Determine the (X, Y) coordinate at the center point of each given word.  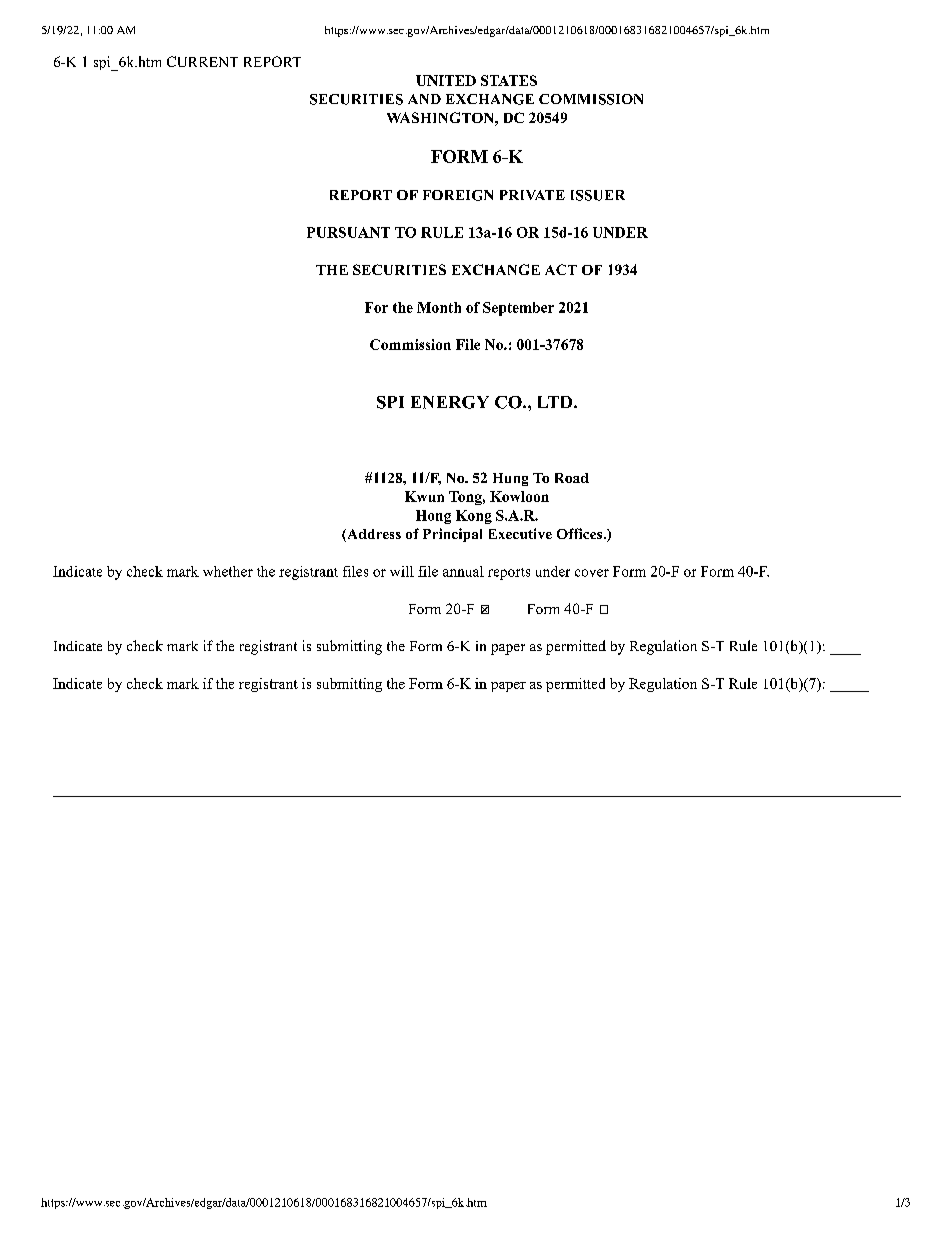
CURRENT (202, 61)
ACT (561, 269)
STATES (509, 80)
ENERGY (450, 402)
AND (424, 99)
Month (439, 307)
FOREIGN (458, 195)
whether (228, 571)
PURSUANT (348, 232)
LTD (556, 402)
